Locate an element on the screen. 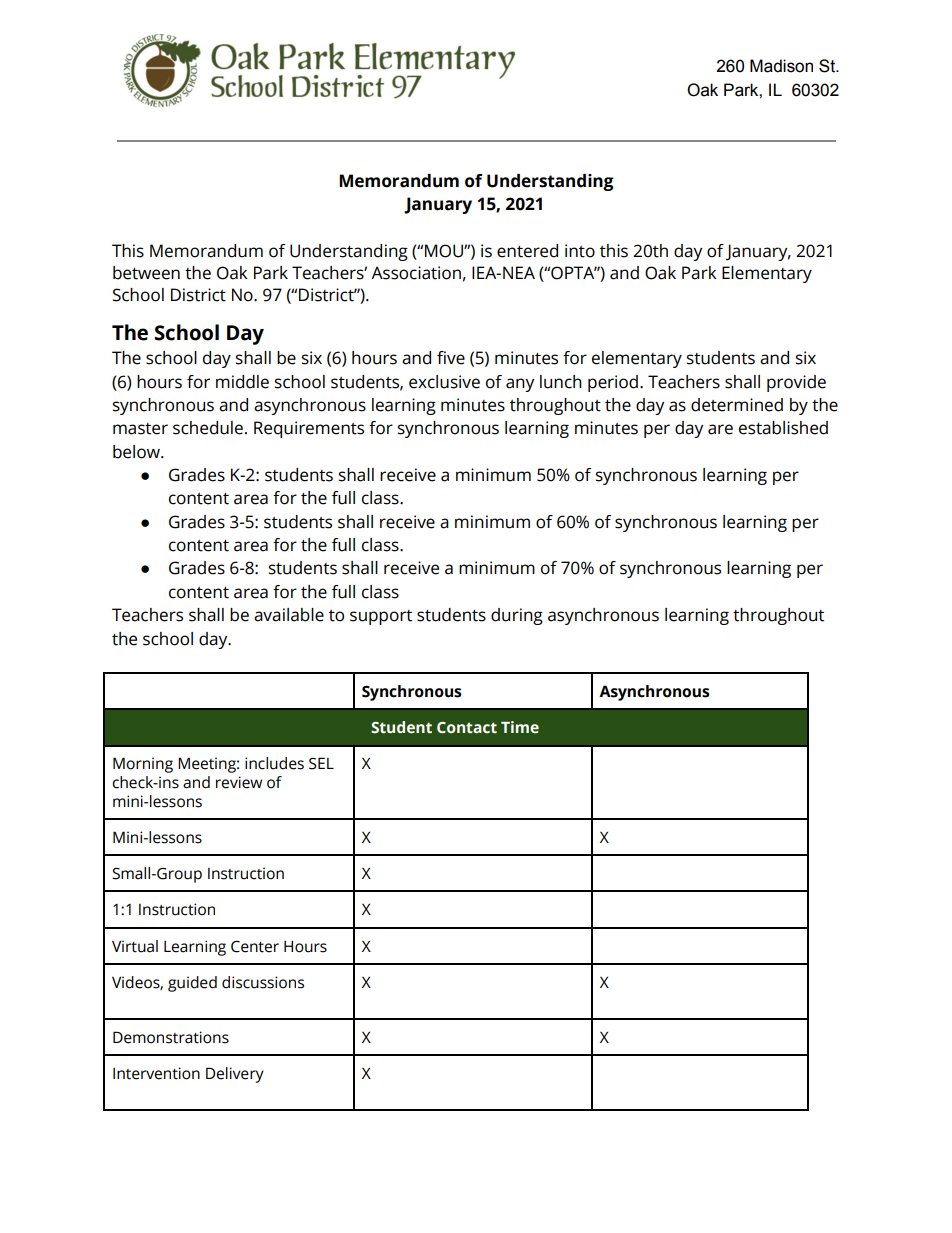  schedule is located at coordinates (208, 428).
